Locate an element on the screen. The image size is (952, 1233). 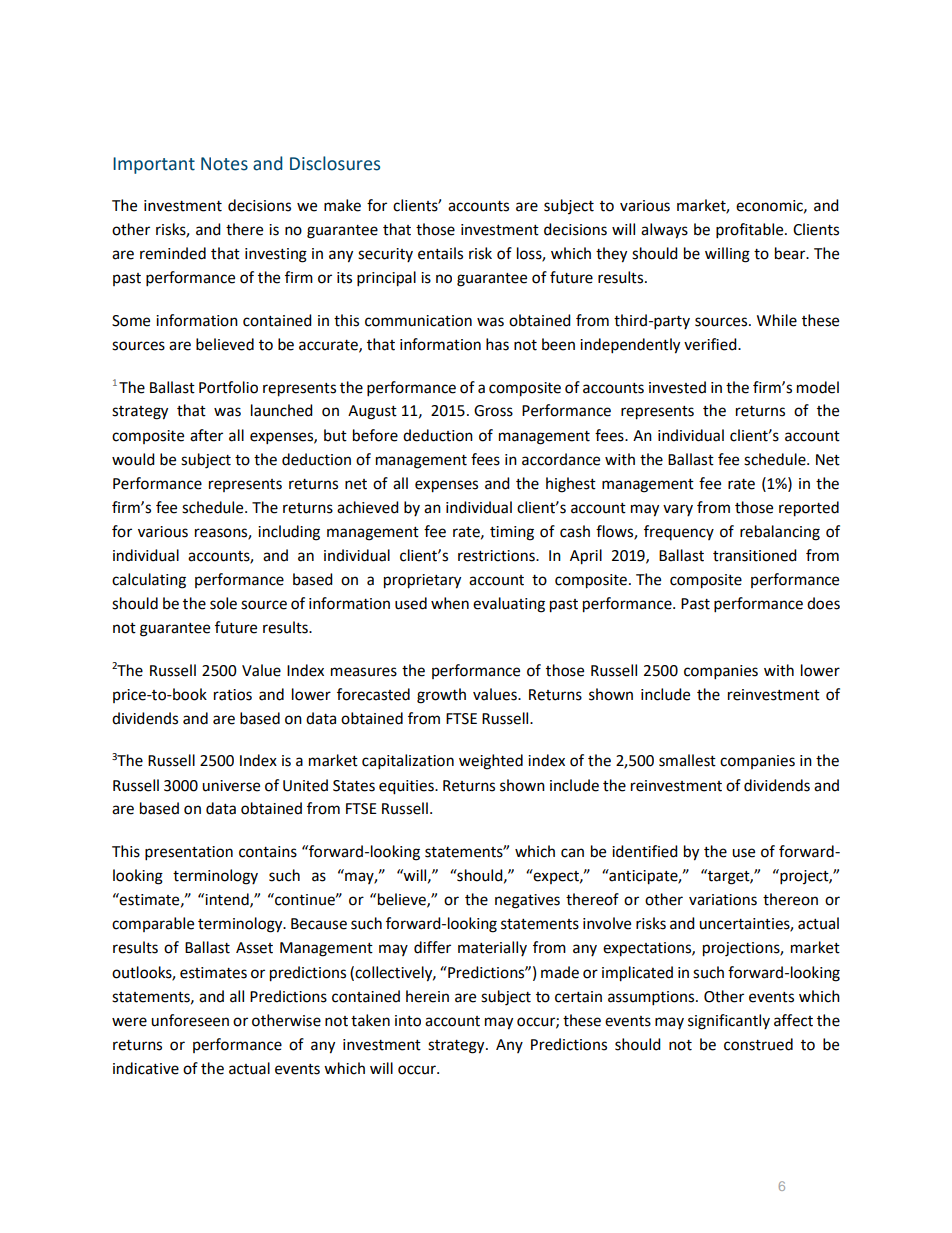
sole is located at coordinates (223, 603).
